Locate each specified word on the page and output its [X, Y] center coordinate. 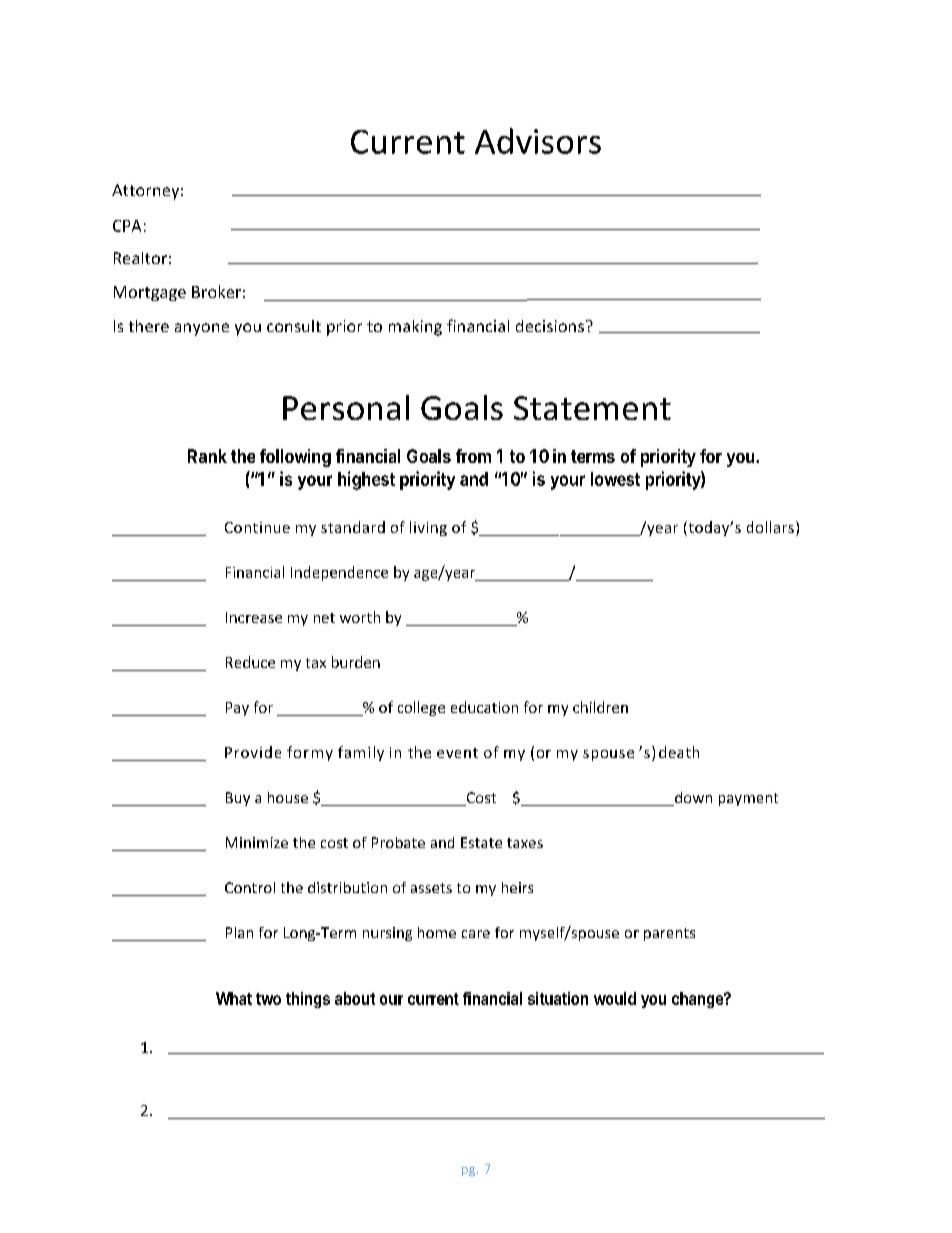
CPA [127, 226]
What [234, 998]
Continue [257, 527]
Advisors [538, 141]
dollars [770, 527]
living [428, 528]
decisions [551, 326]
